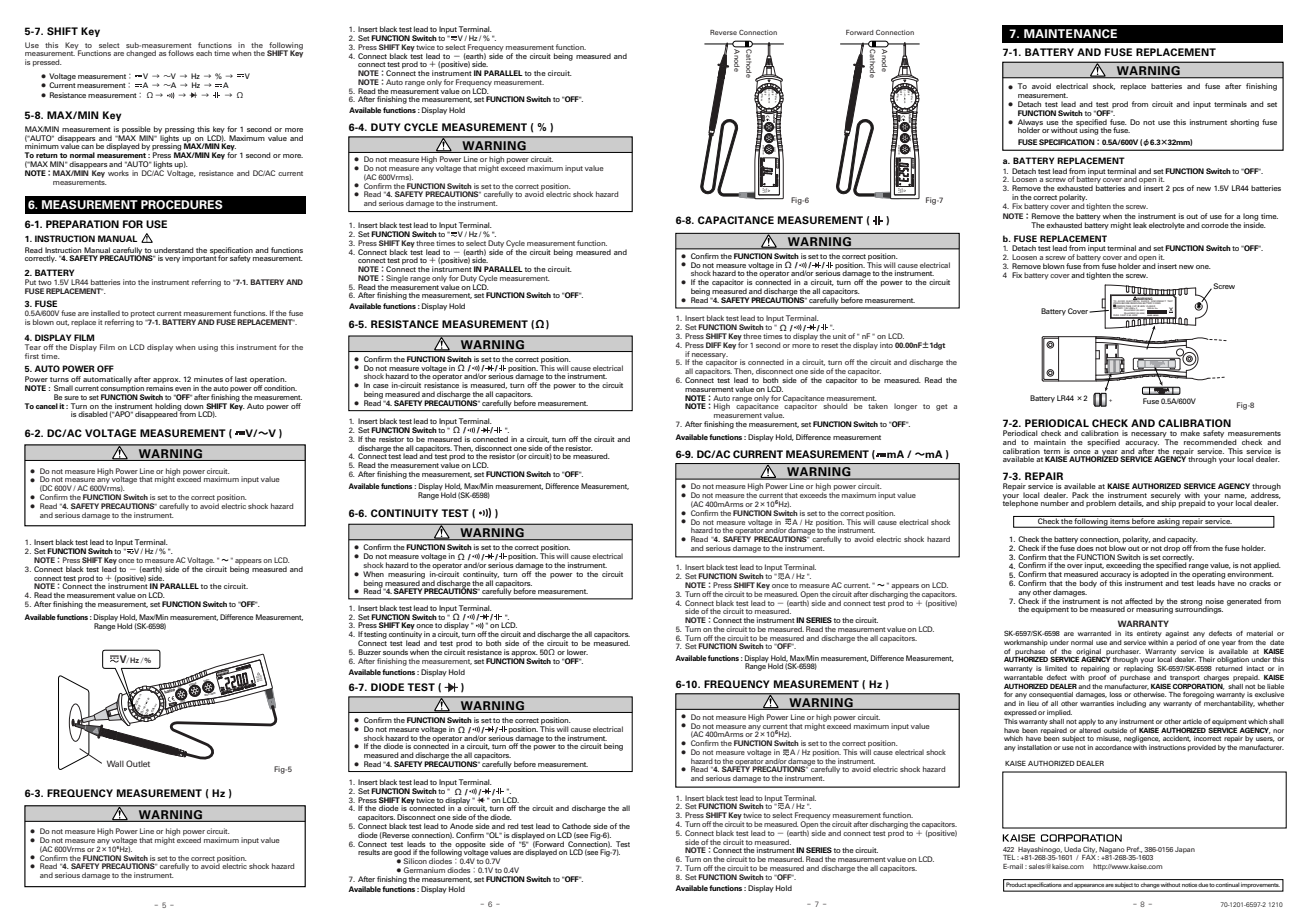  I want to click on replacing, so click(1138, 669).
